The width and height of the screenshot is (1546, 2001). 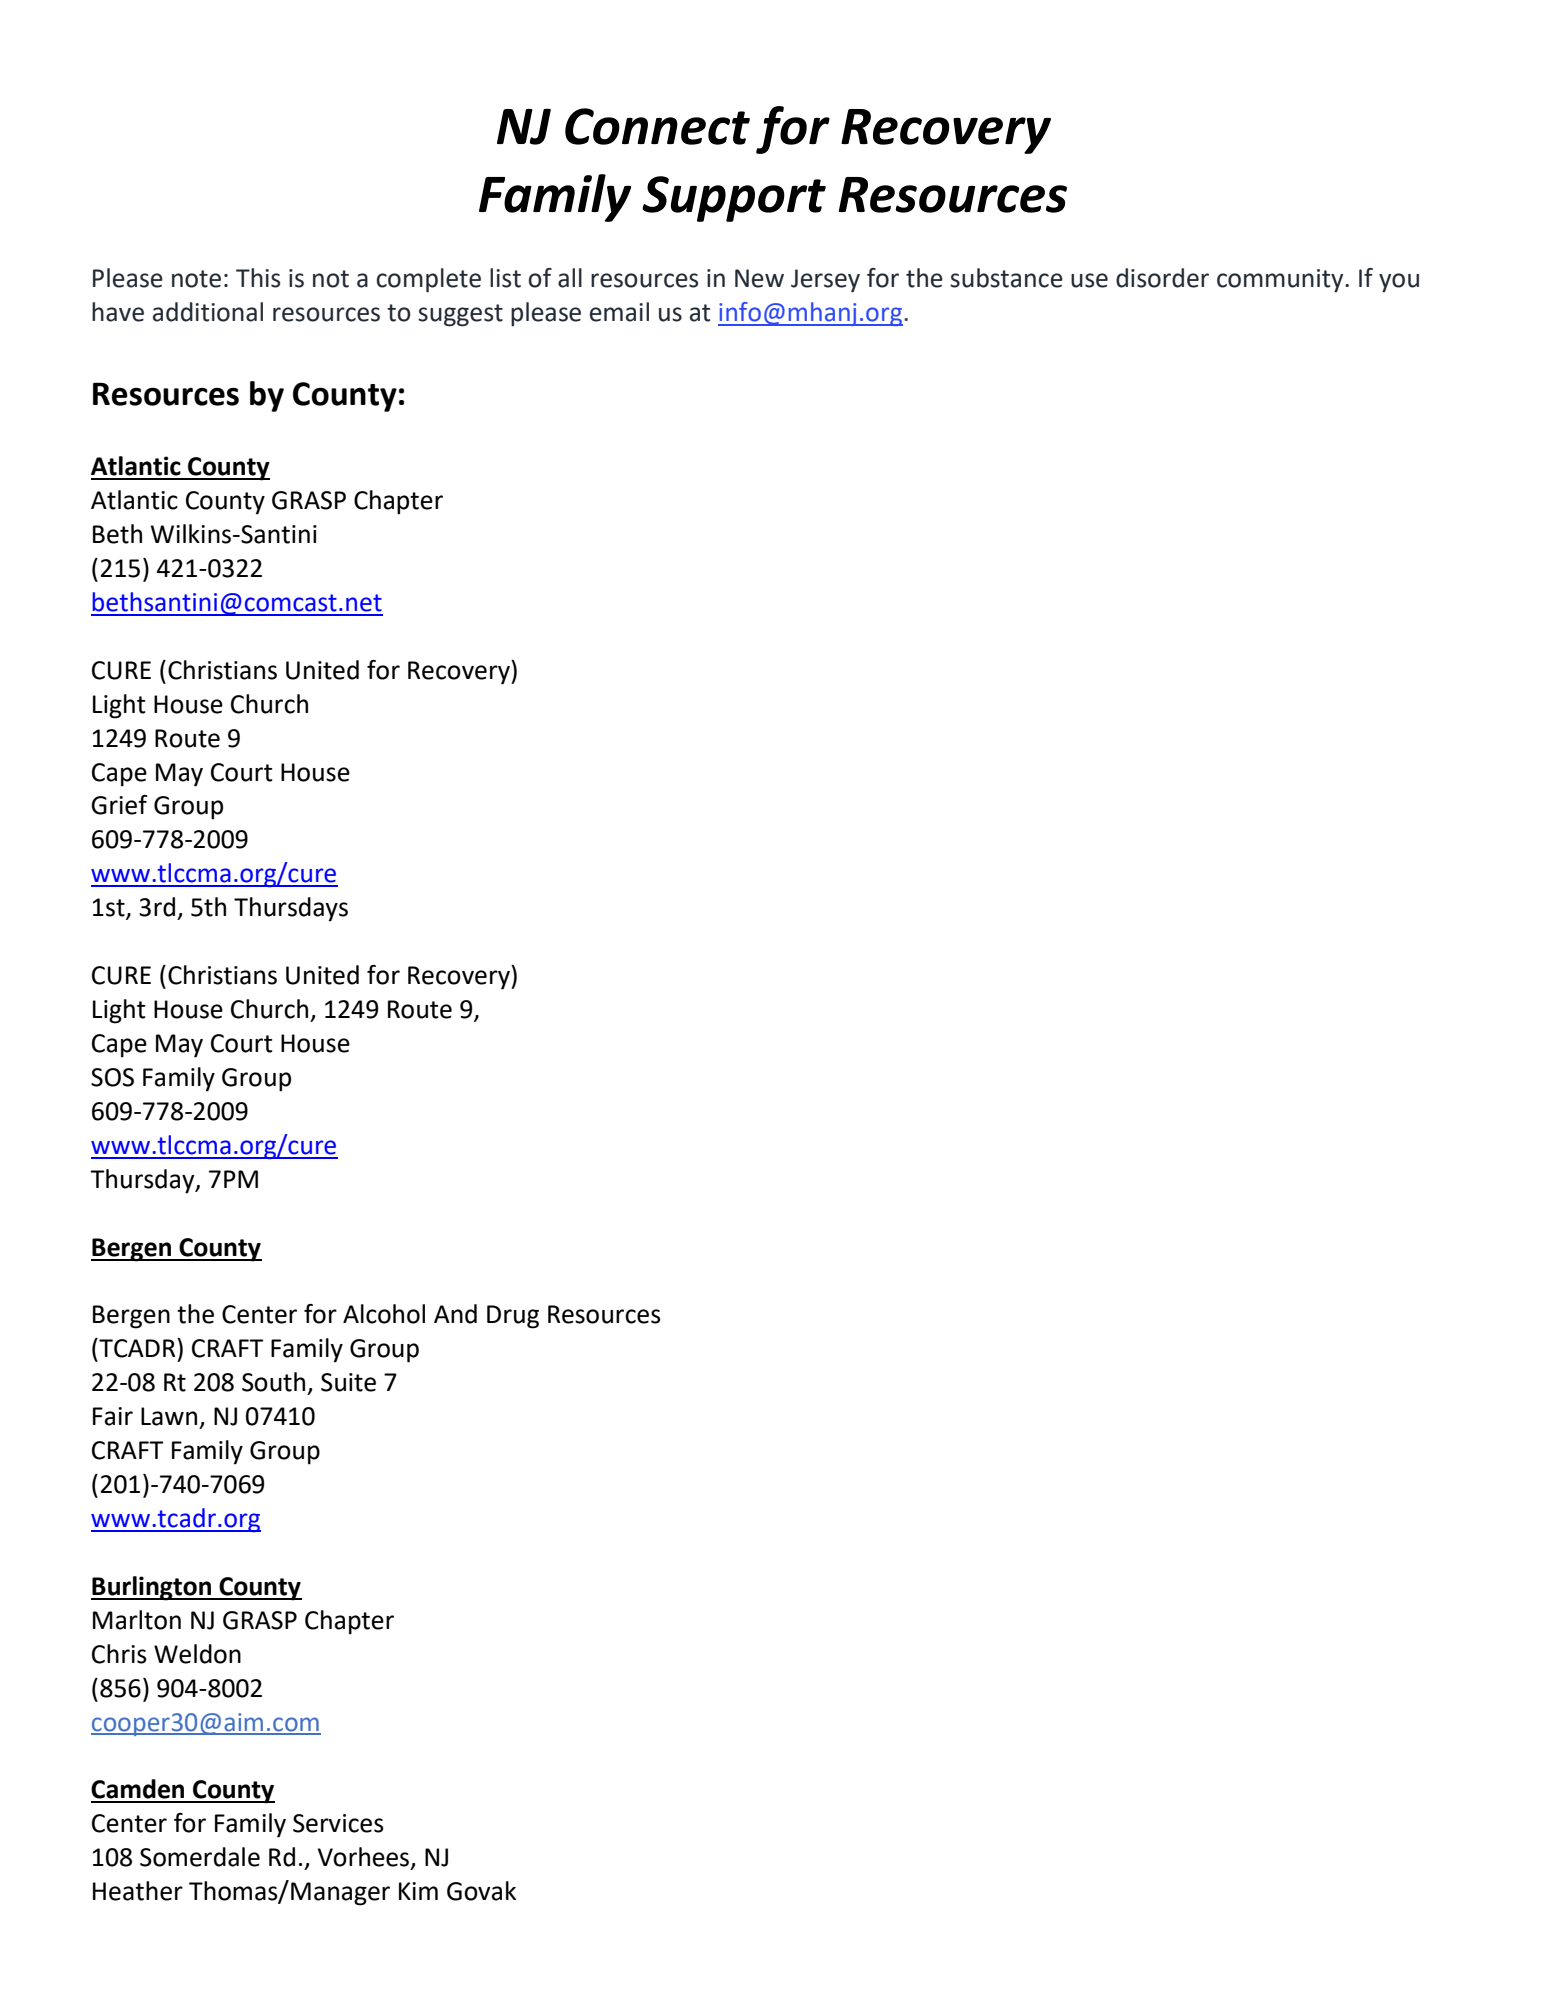 What do you see at coordinates (455, 1314) in the screenshot?
I see `And` at bounding box center [455, 1314].
